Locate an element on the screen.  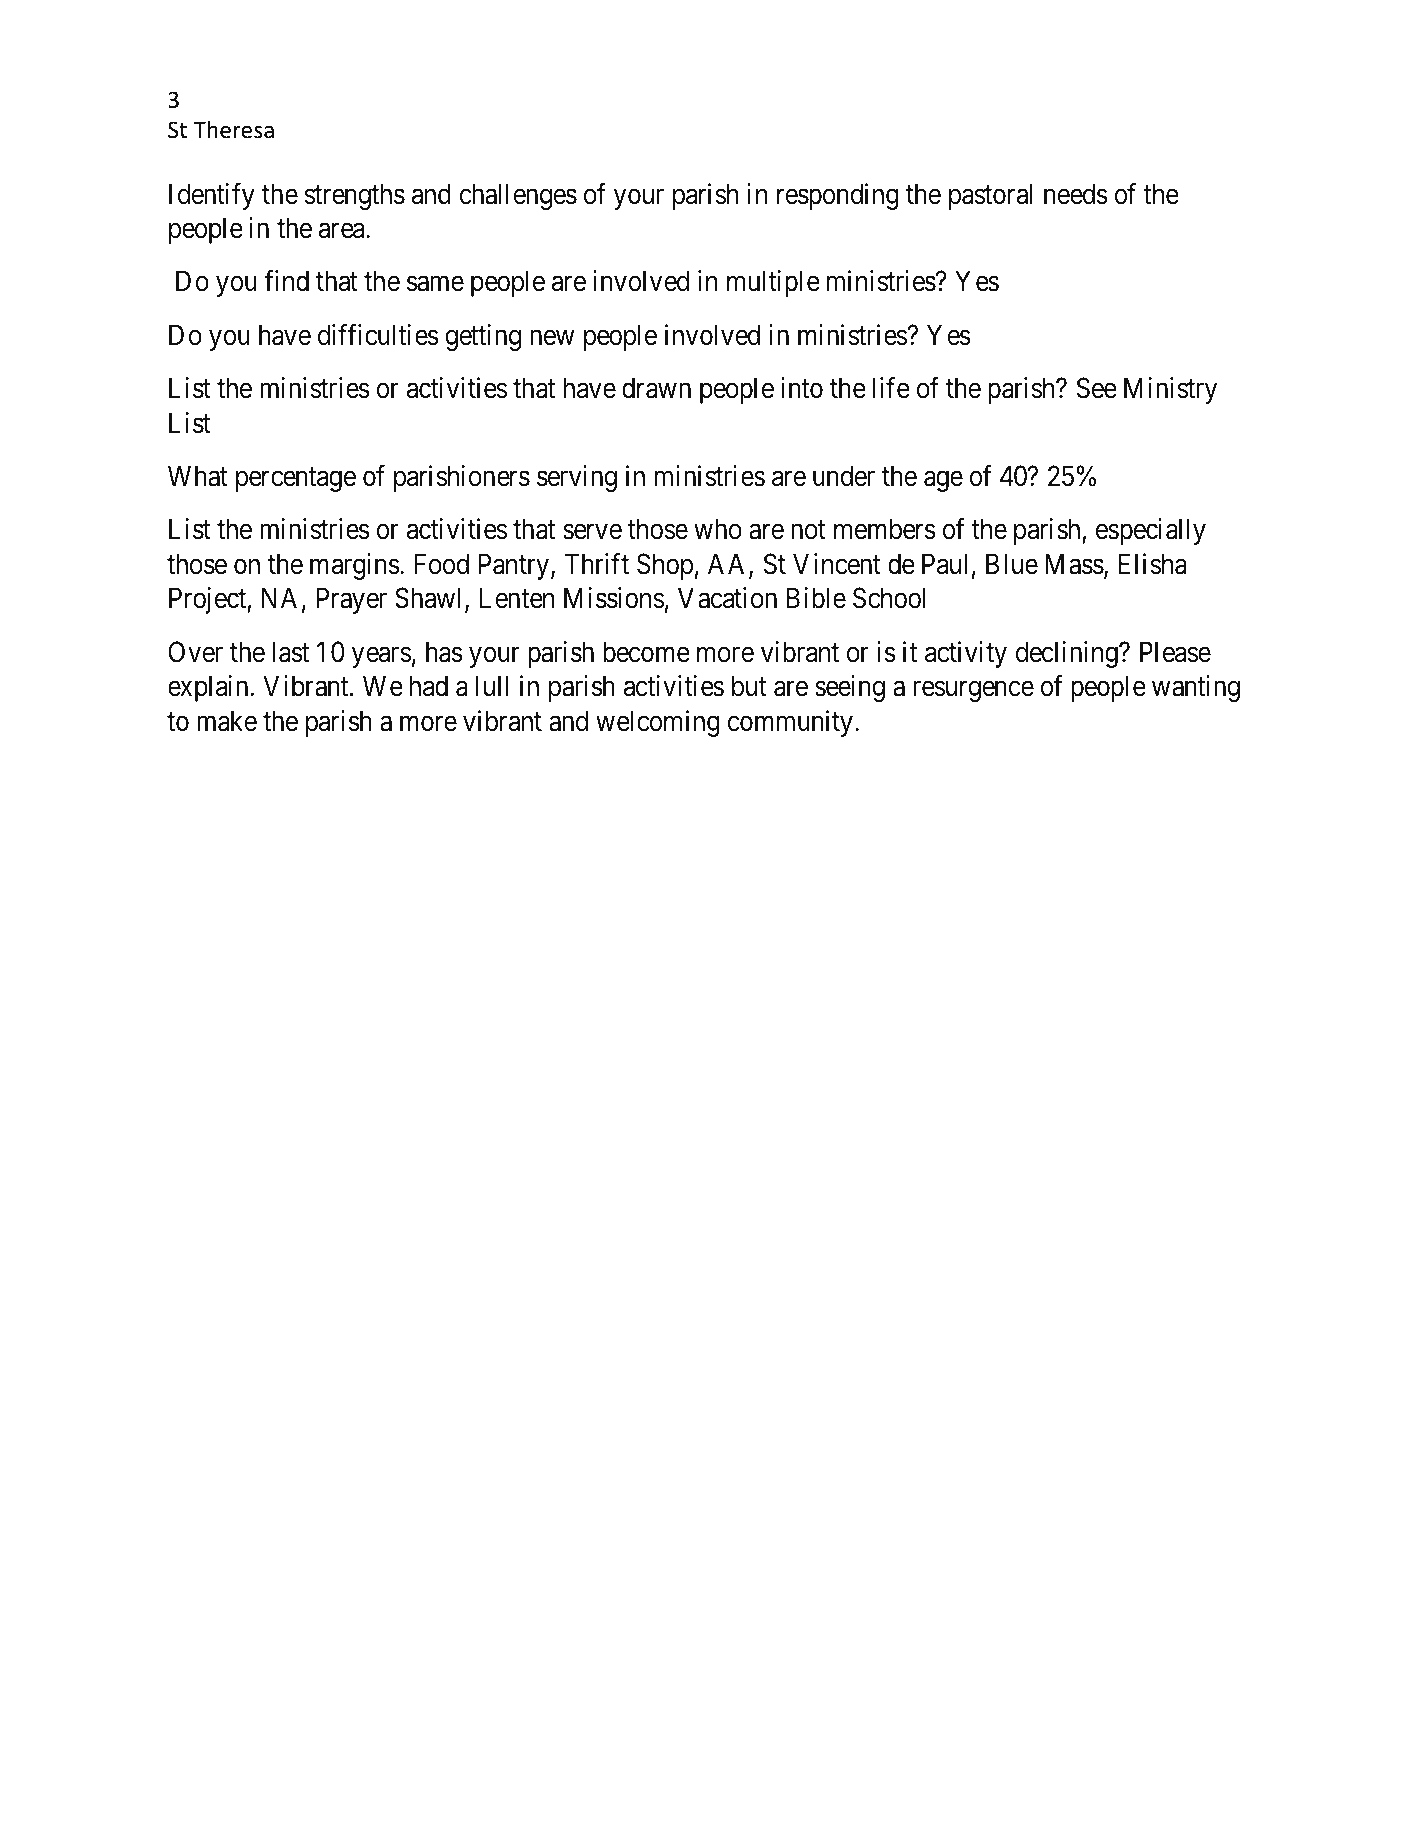
resurgence is located at coordinates (973, 691).
